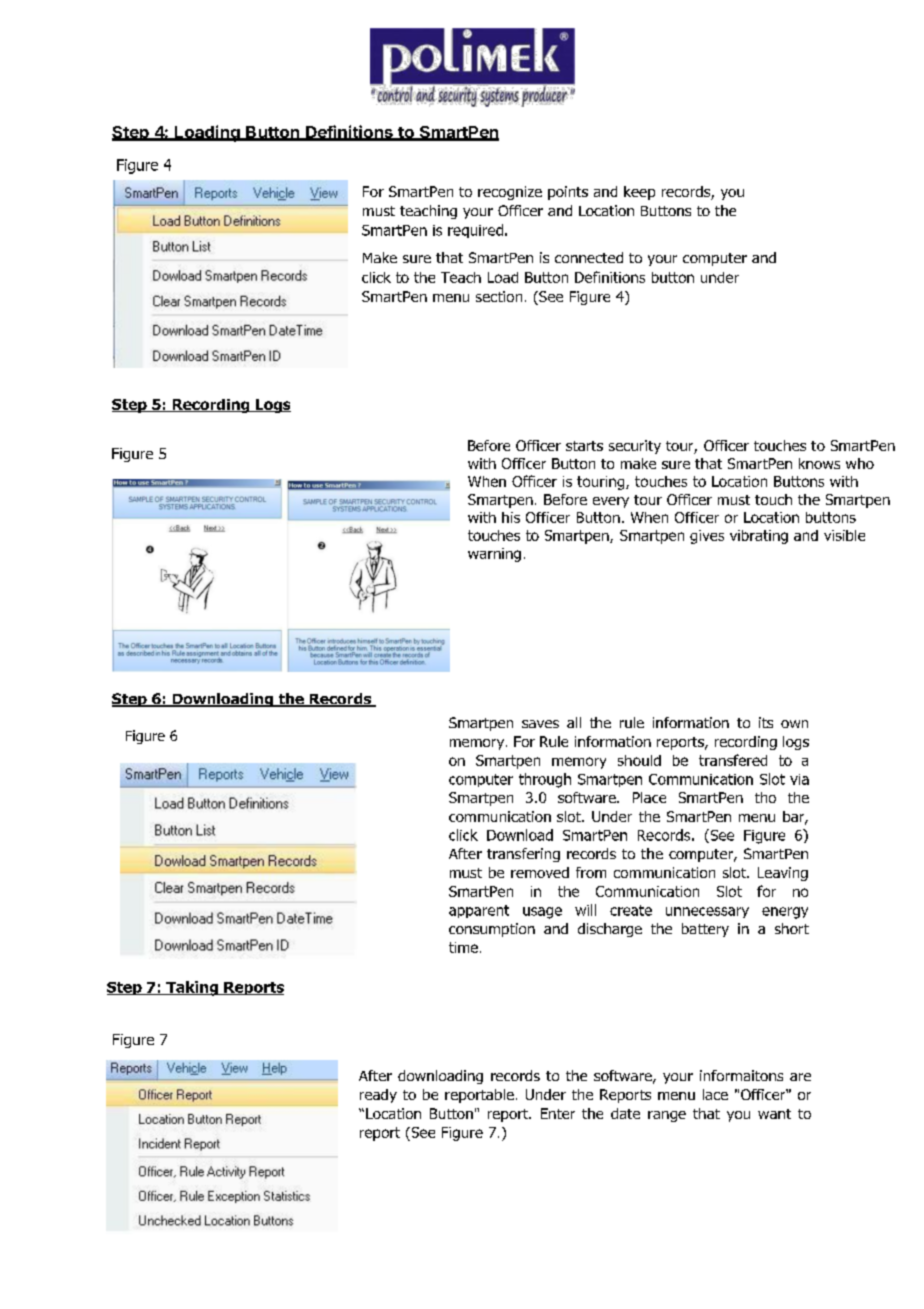  I want to click on warning, so click(494, 555).
